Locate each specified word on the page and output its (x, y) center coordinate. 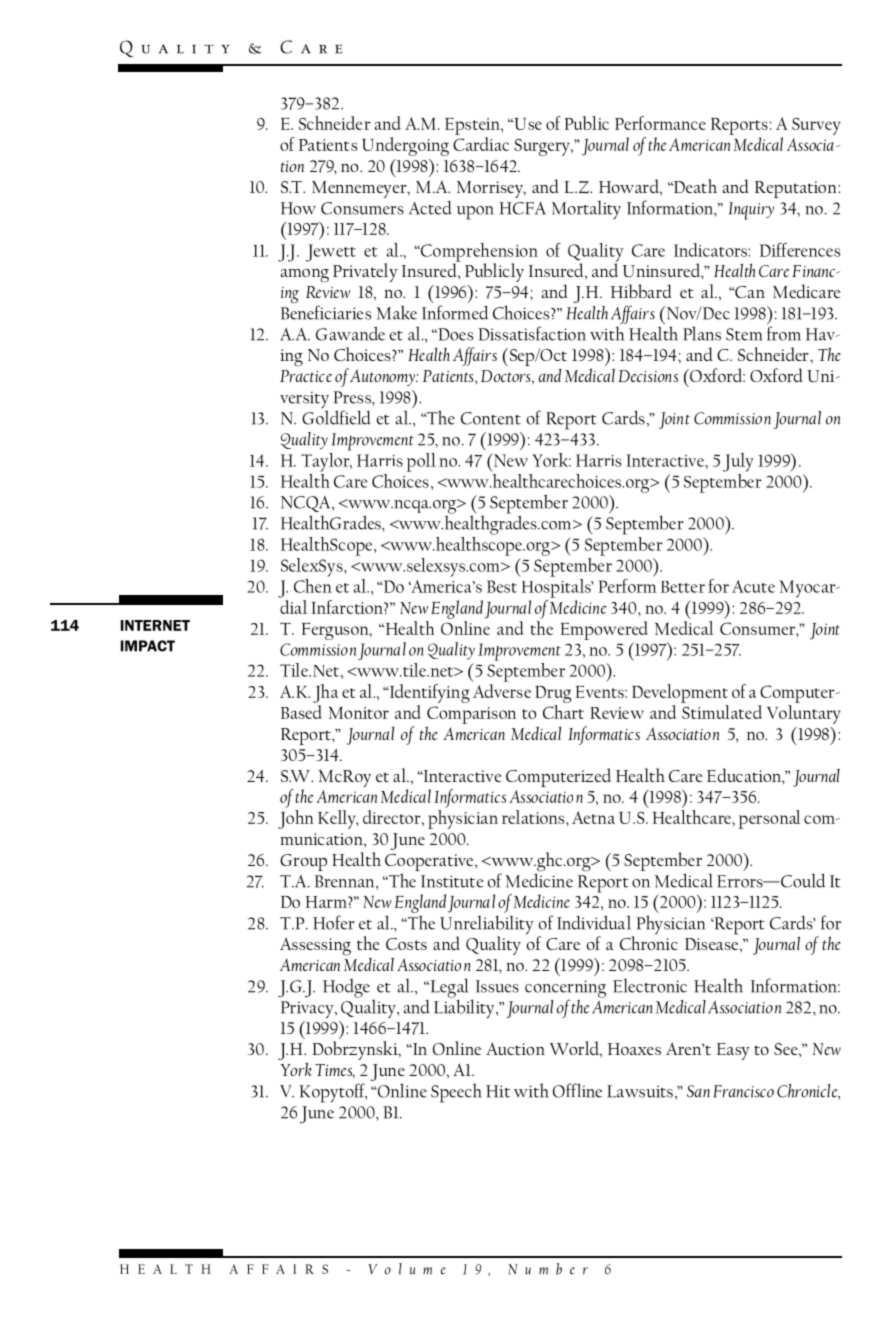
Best (502, 586)
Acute (753, 586)
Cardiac (481, 144)
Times (335, 1071)
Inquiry (751, 211)
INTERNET (155, 625)
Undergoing (405, 146)
